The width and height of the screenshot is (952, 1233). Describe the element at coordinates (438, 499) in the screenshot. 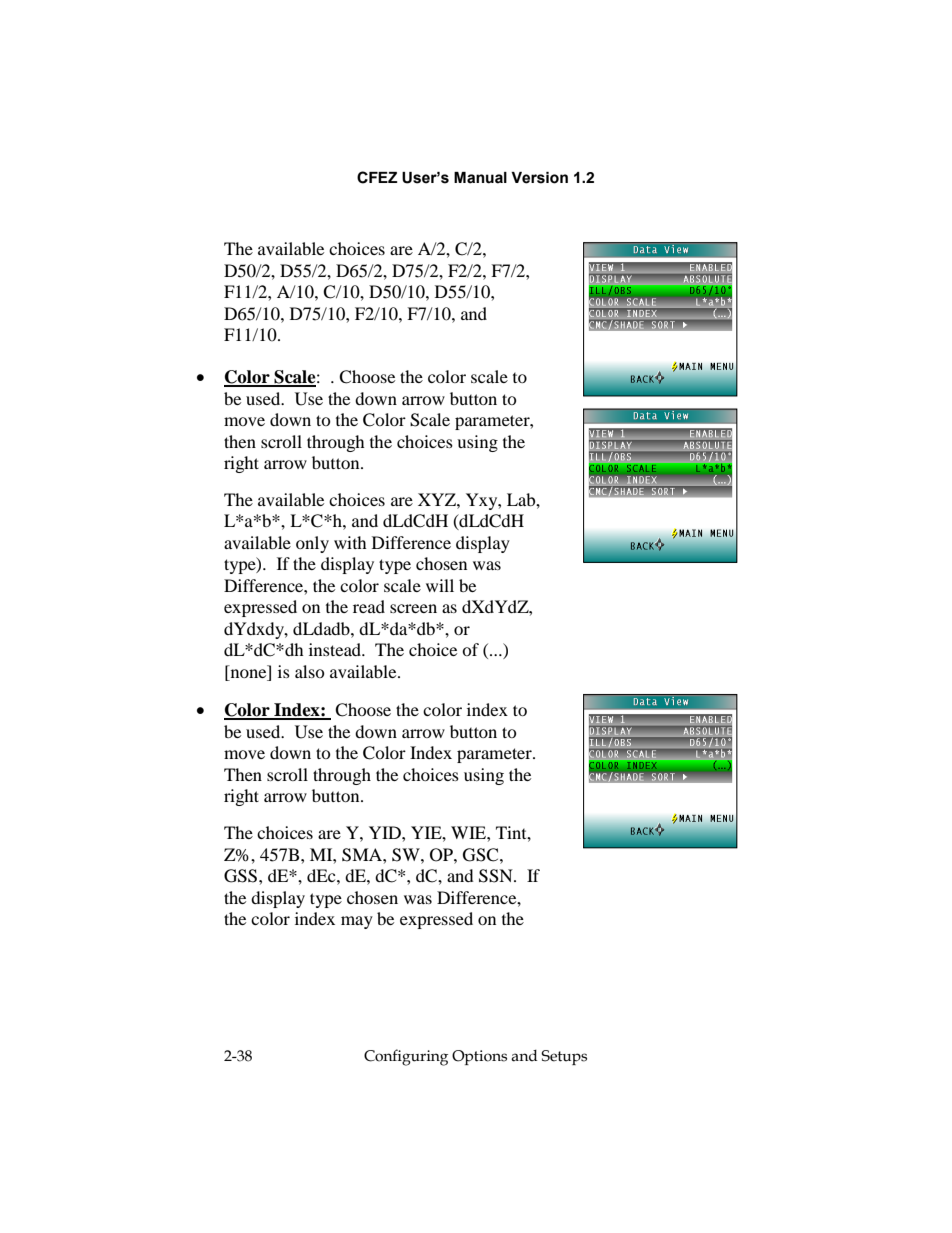

I see `XYZ` at that location.
